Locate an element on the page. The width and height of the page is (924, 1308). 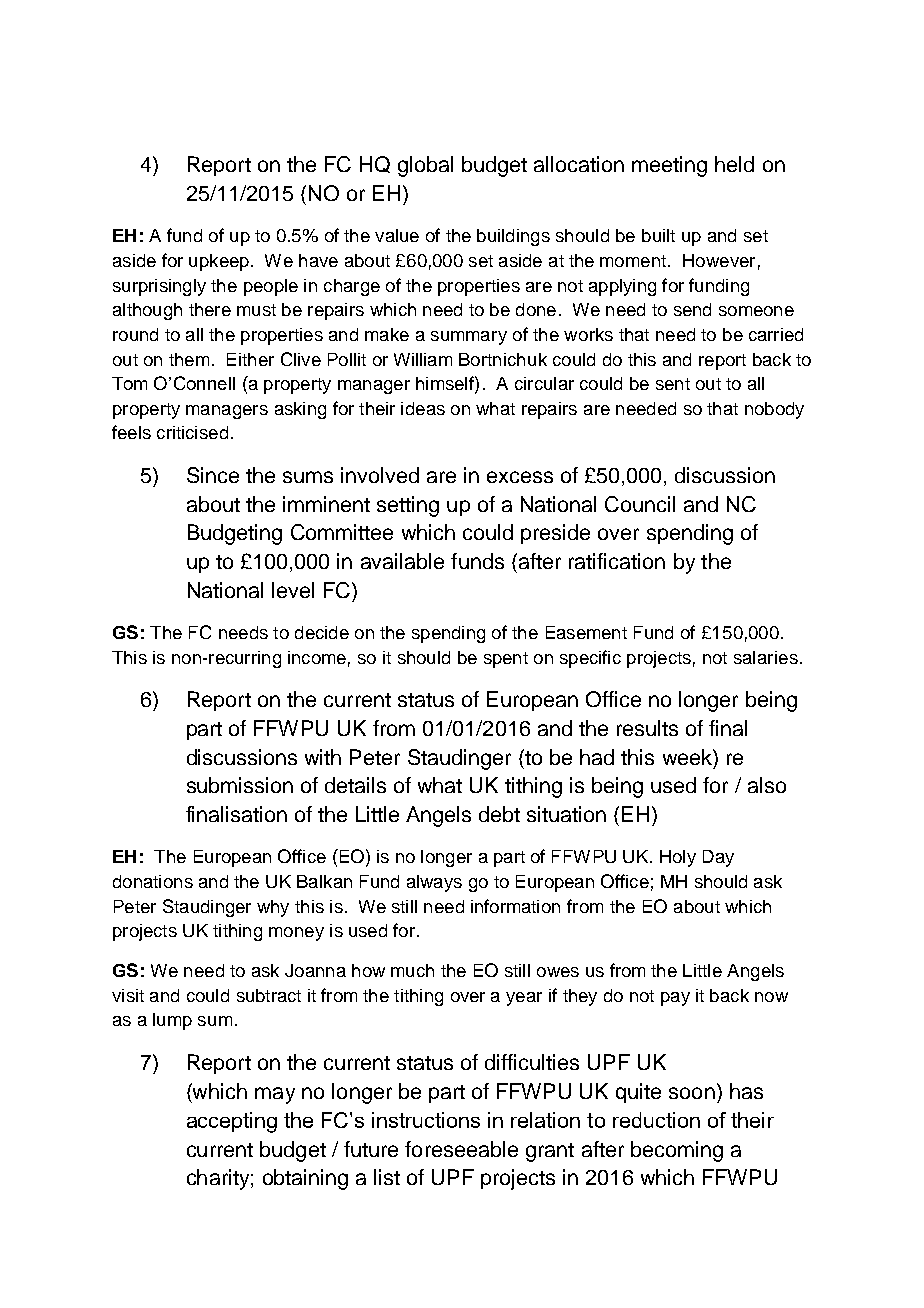
accepting is located at coordinates (232, 1122).
